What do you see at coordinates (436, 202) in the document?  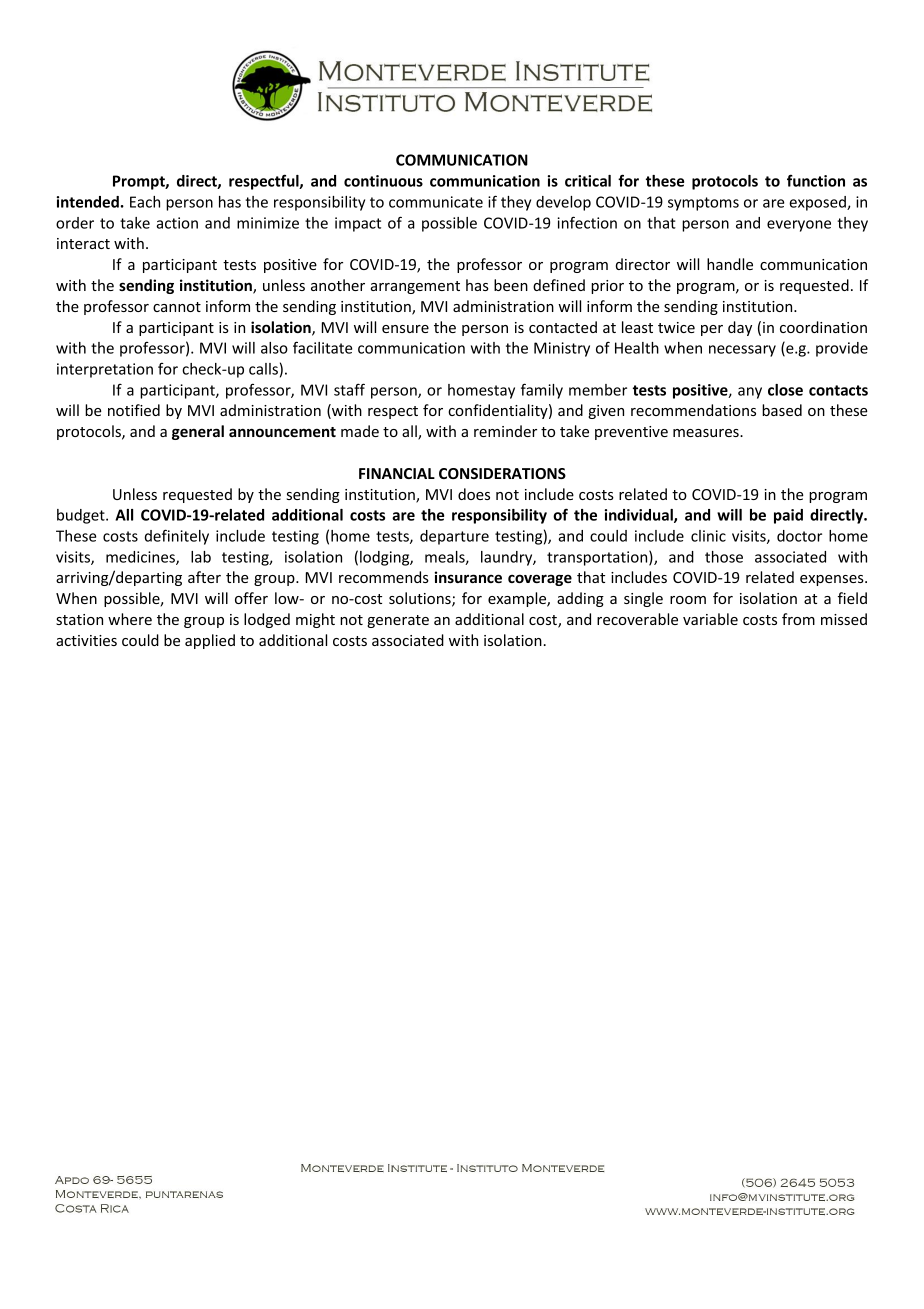 I see `communicate` at bounding box center [436, 202].
